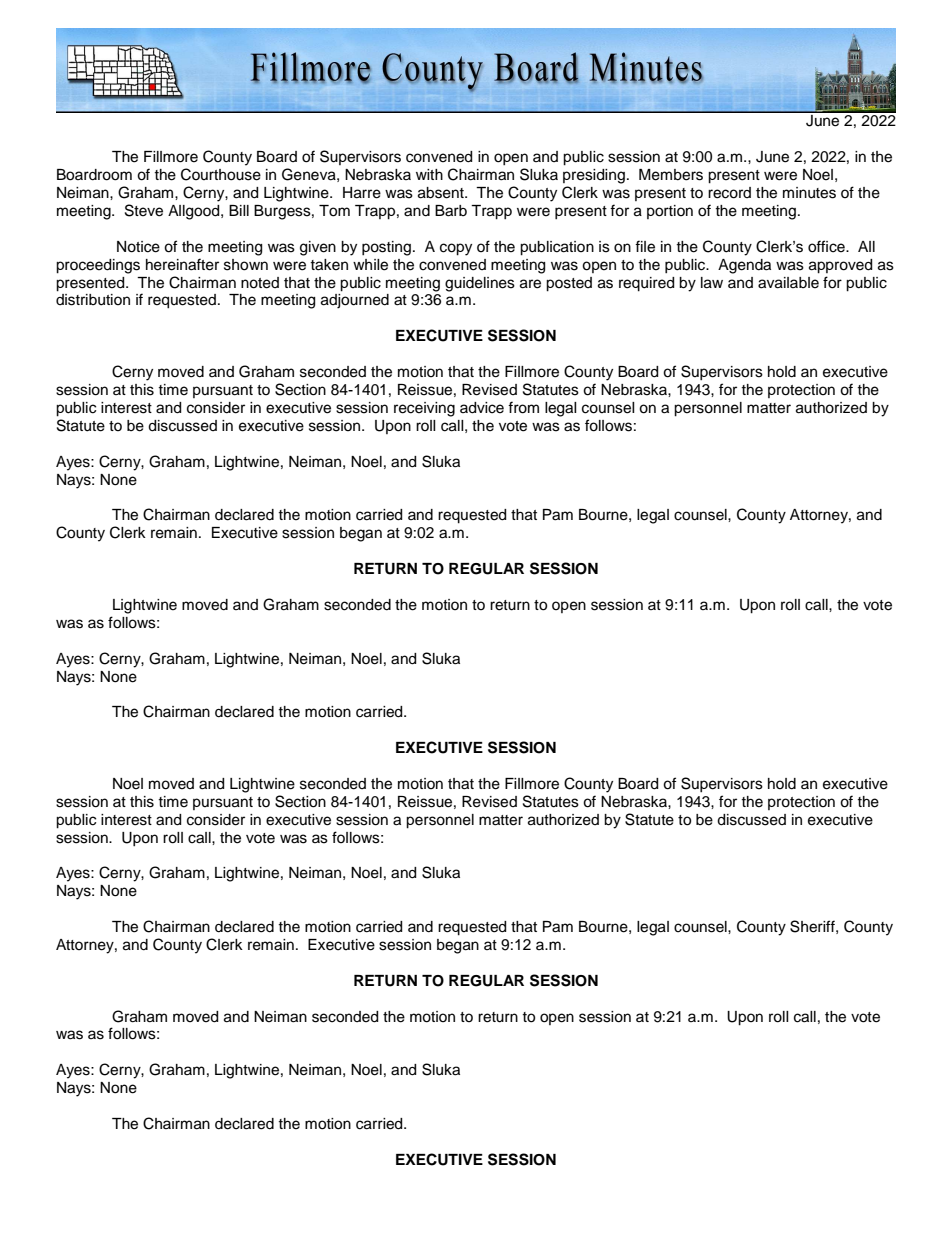 The image size is (952, 1233). What do you see at coordinates (827, 246) in the screenshot?
I see `office` at bounding box center [827, 246].
